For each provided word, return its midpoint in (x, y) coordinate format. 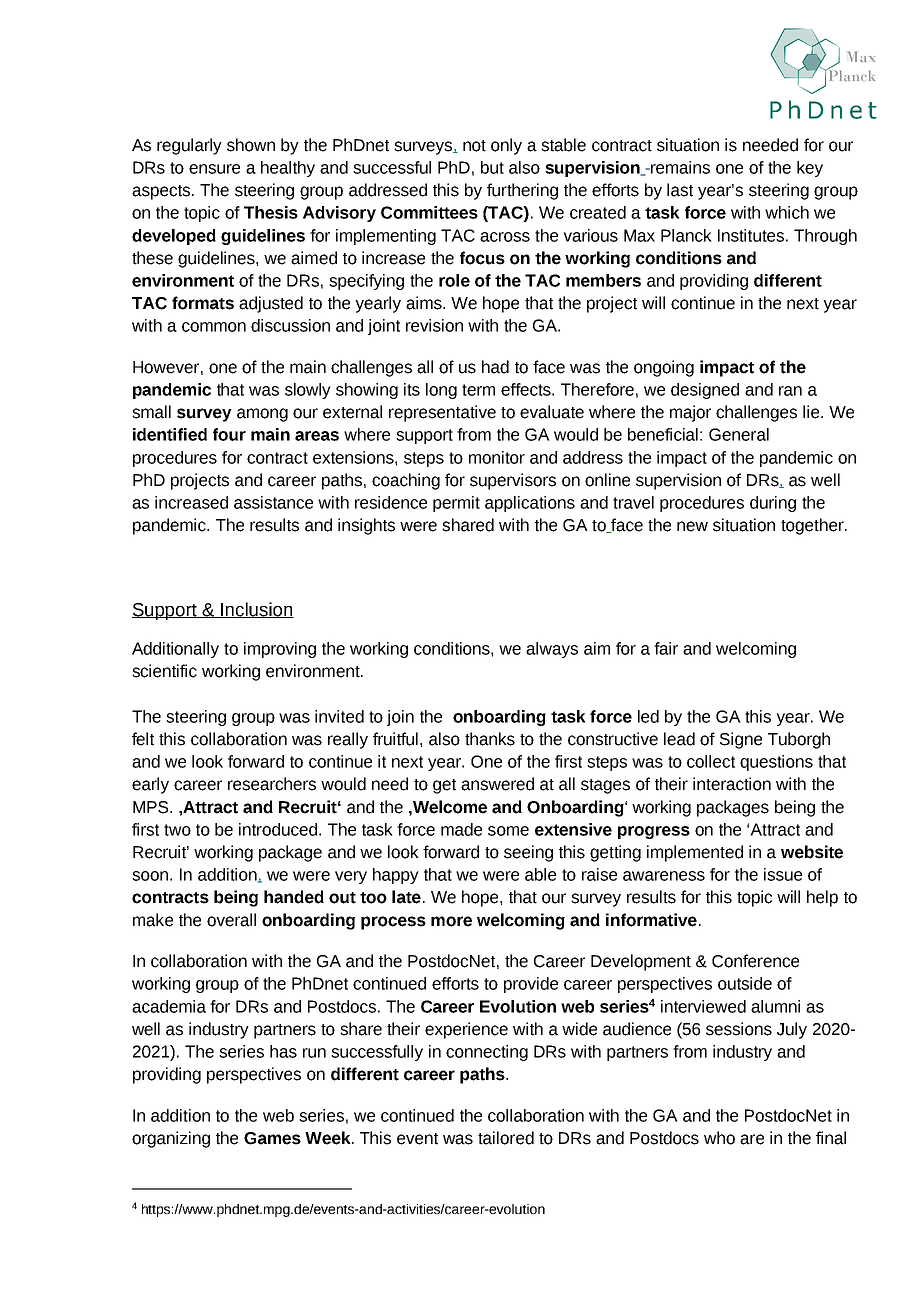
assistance (273, 502)
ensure (214, 169)
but (492, 167)
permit (456, 504)
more (451, 921)
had (495, 367)
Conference (755, 961)
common (214, 327)
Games (272, 1138)
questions (776, 763)
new (692, 526)
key (810, 169)
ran (790, 391)
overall (231, 920)
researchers (272, 784)
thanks (490, 739)
